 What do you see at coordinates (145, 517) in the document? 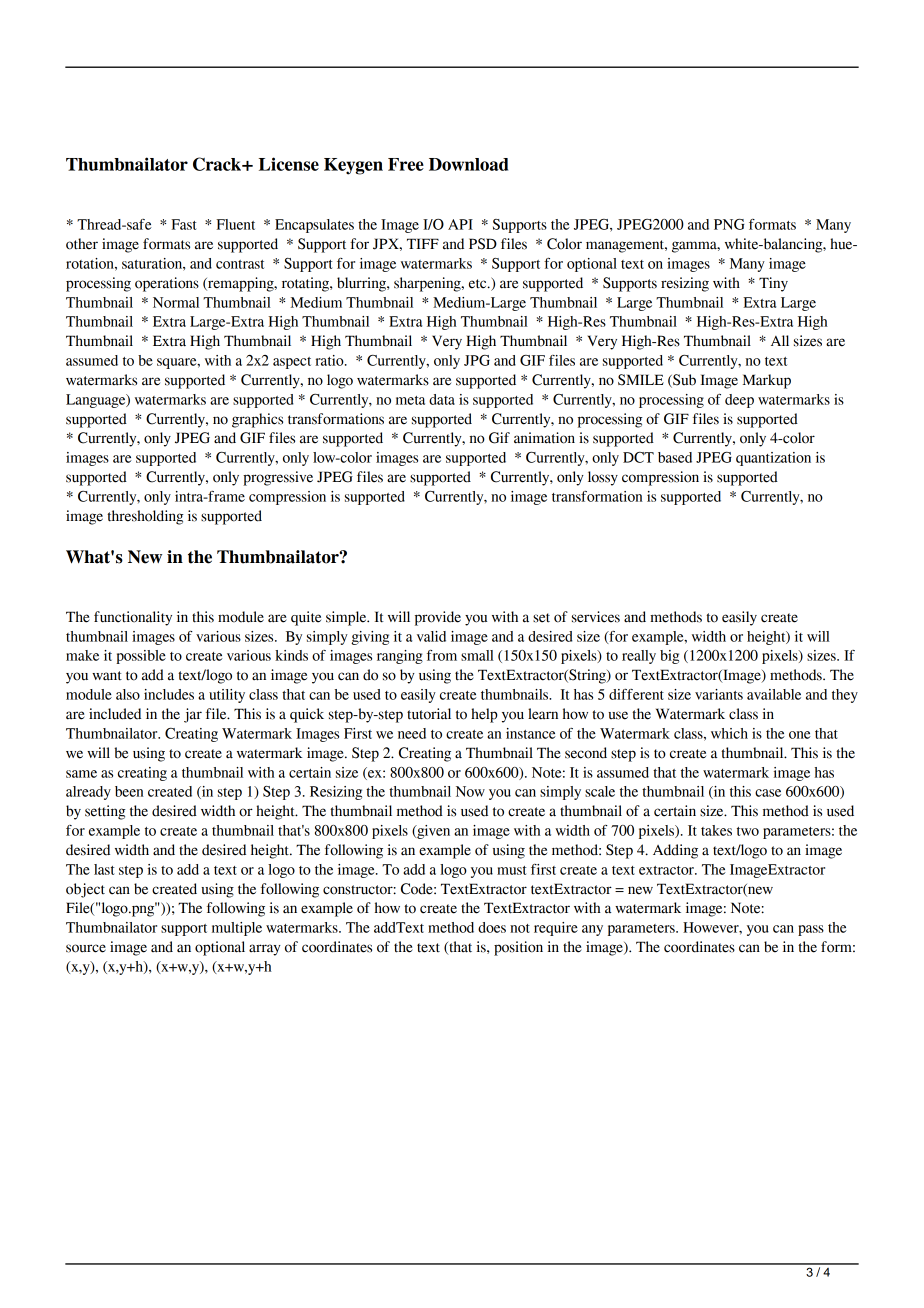
I see `thresholding` at bounding box center [145, 517].
